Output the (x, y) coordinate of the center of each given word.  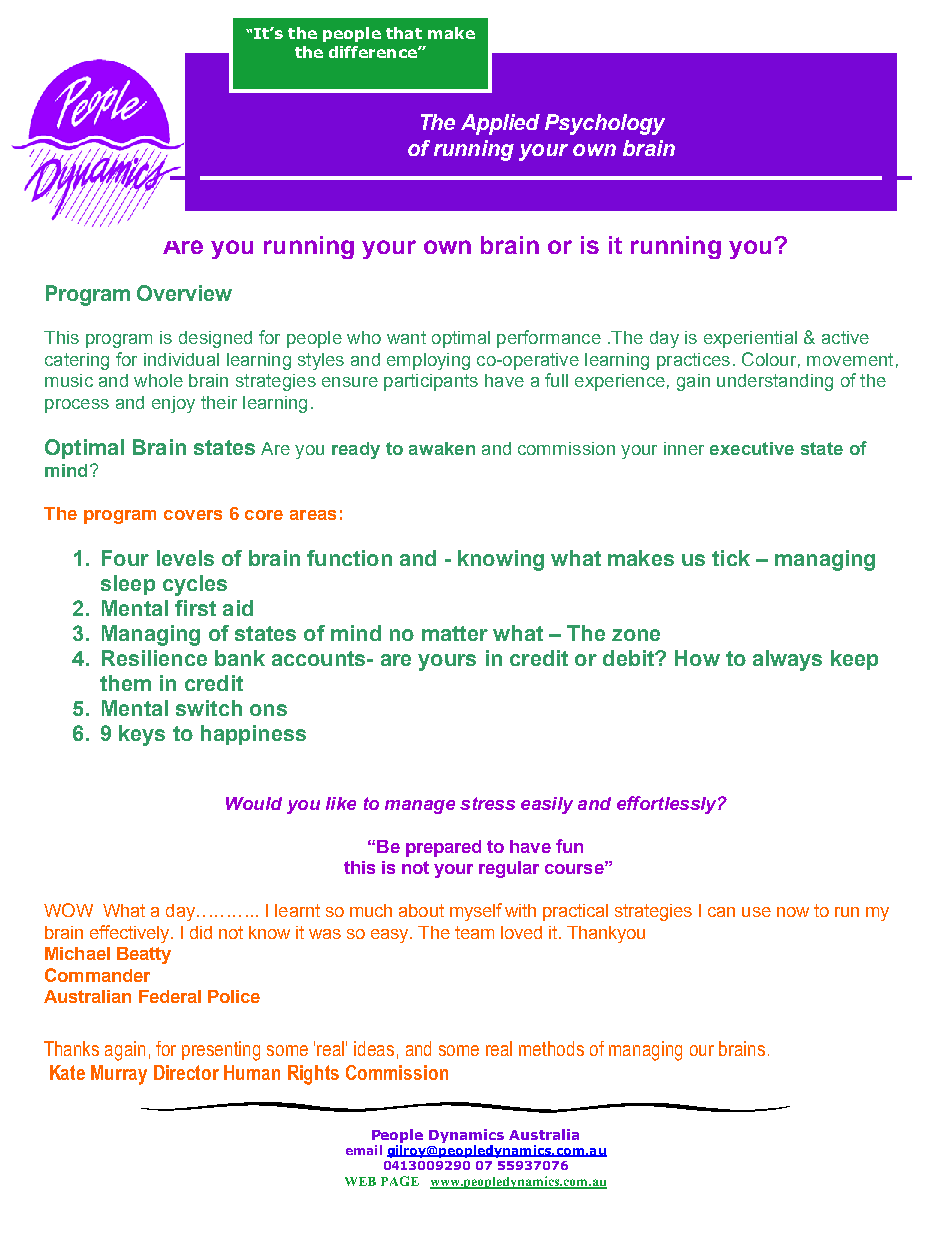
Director (186, 1072)
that (404, 33)
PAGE (400, 1181)
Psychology (605, 124)
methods (551, 1048)
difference (374, 52)
